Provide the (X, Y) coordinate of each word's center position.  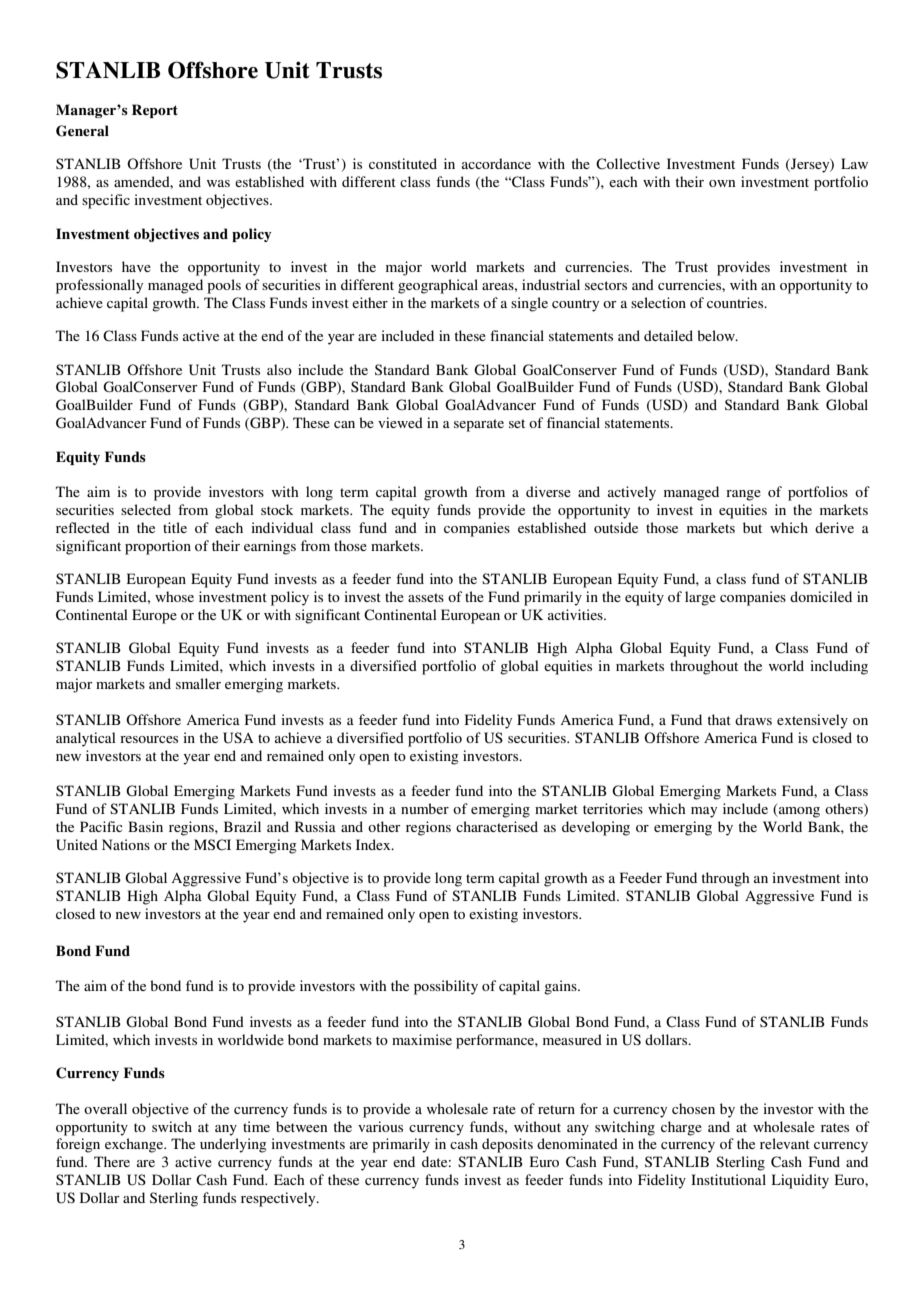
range (743, 495)
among (798, 812)
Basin (145, 826)
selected (146, 509)
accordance (496, 163)
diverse (548, 491)
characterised (497, 826)
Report (155, 111)
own (722, 183)
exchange (135, 1145)
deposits (507, 1145)
